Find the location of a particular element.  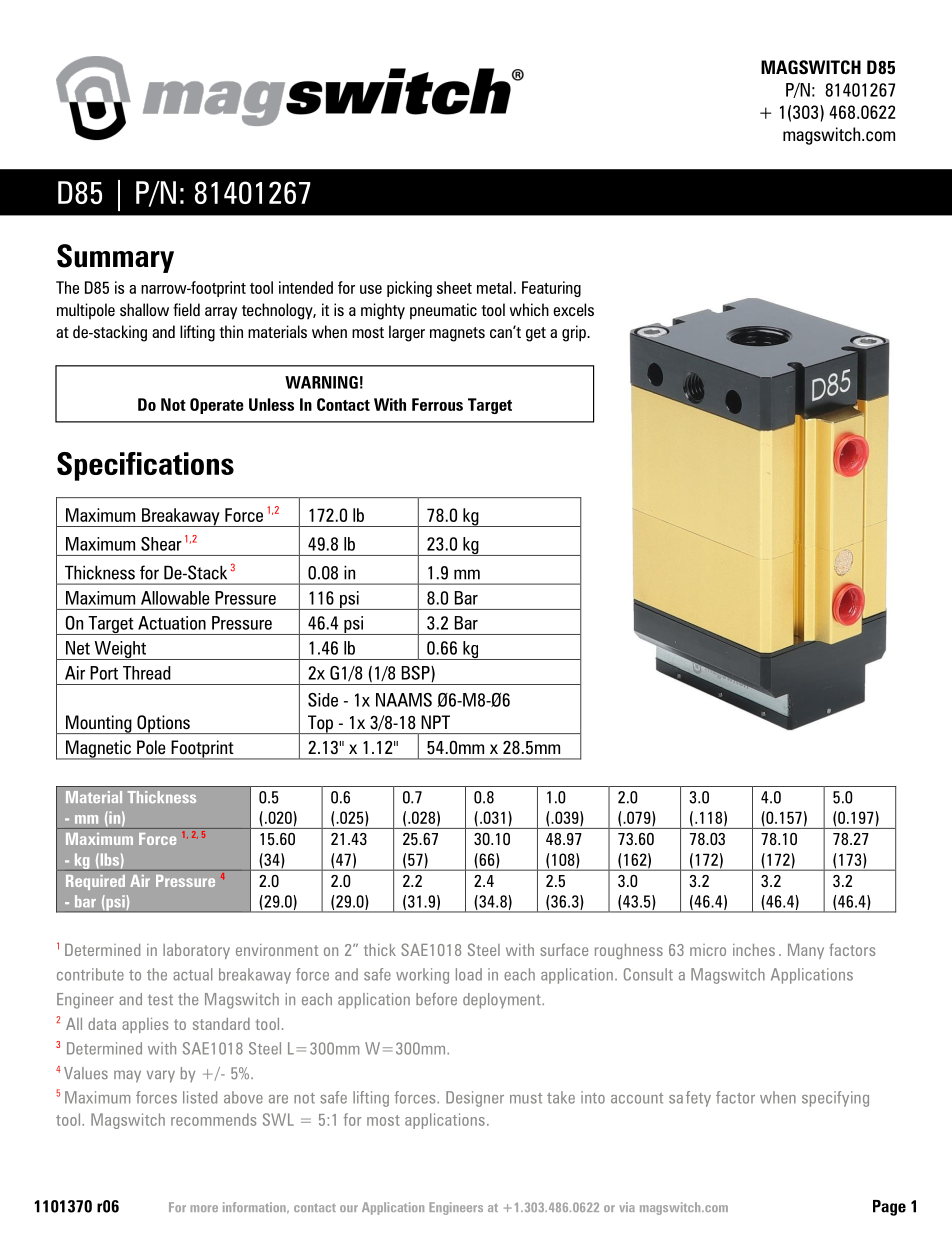

Required is located at coordinates (95, 882).
